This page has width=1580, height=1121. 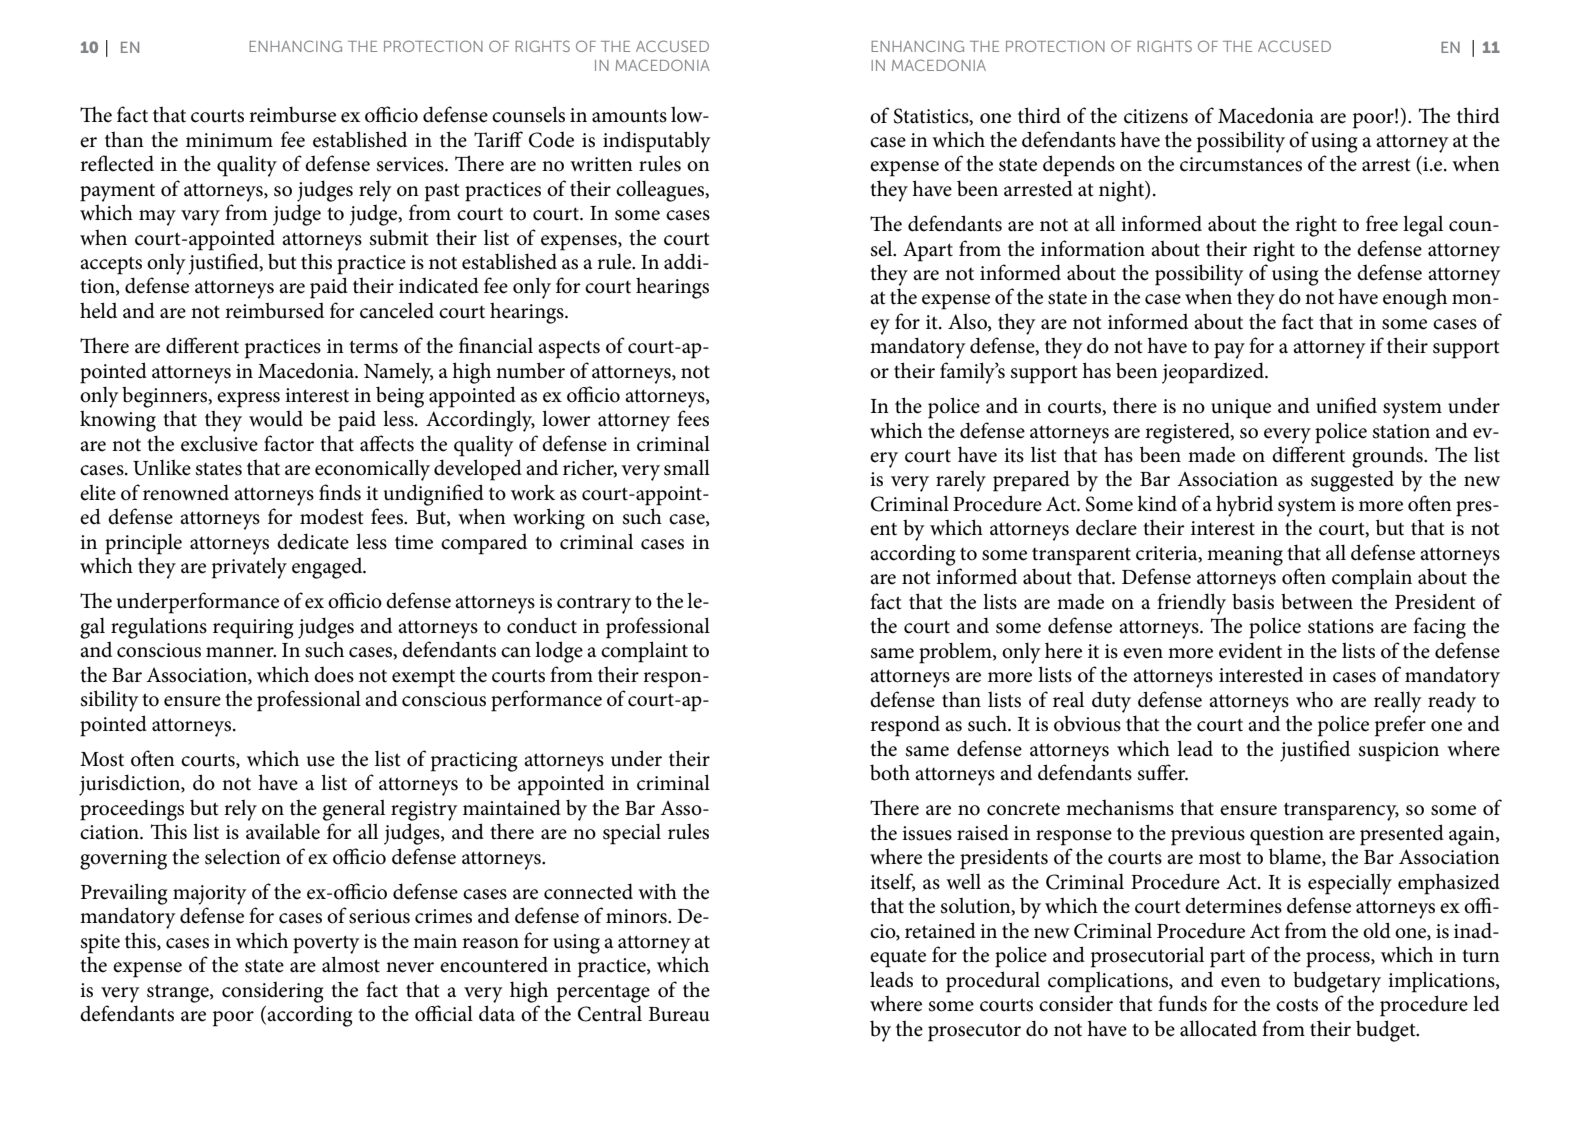 What do you see at coordinates (657, 142) in the page?
I see `indisputably` at bounding box center [657, 142].
